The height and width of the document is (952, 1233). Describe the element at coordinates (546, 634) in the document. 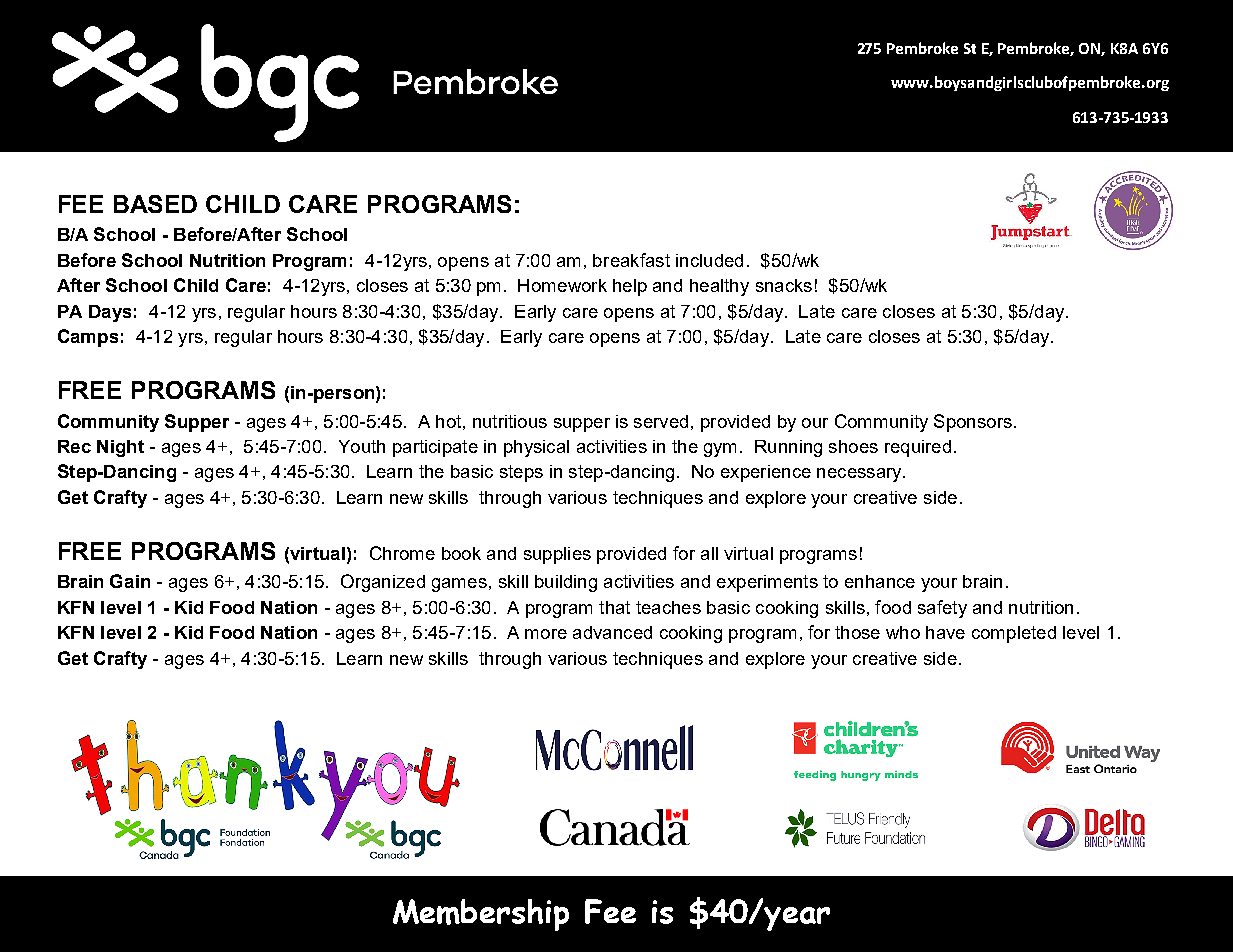

I see `more` at that location.
